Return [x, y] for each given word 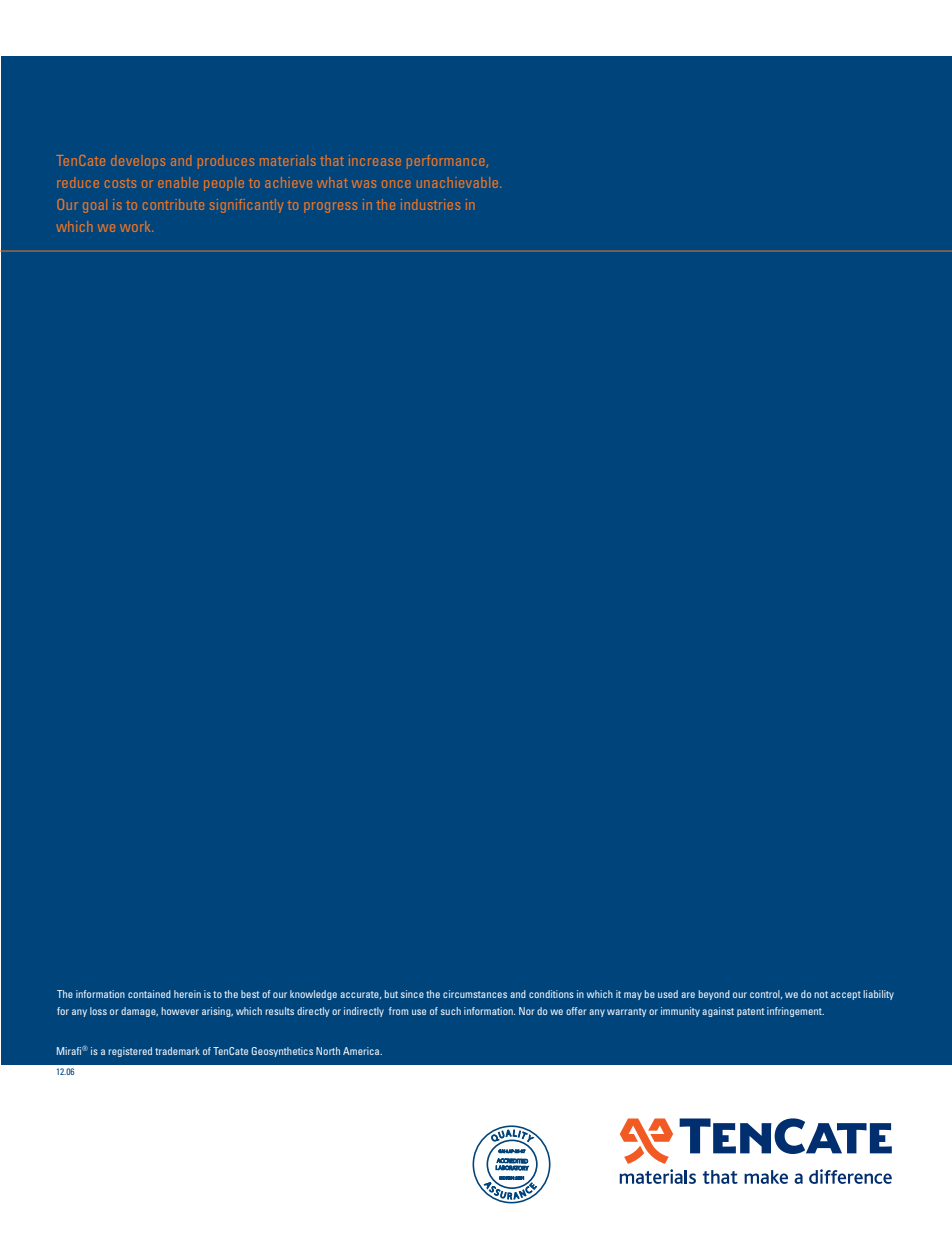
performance [445, 162]
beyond [714, 995]
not [821, 994]
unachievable [459, 182]
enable [178, 182]
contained [149, 994]
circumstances [475, 994]
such [451, 1011]
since [412, 994]
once [396, 184]
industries [430, 204]
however [180, 1011]
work [136, 226]
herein [187, 994]
